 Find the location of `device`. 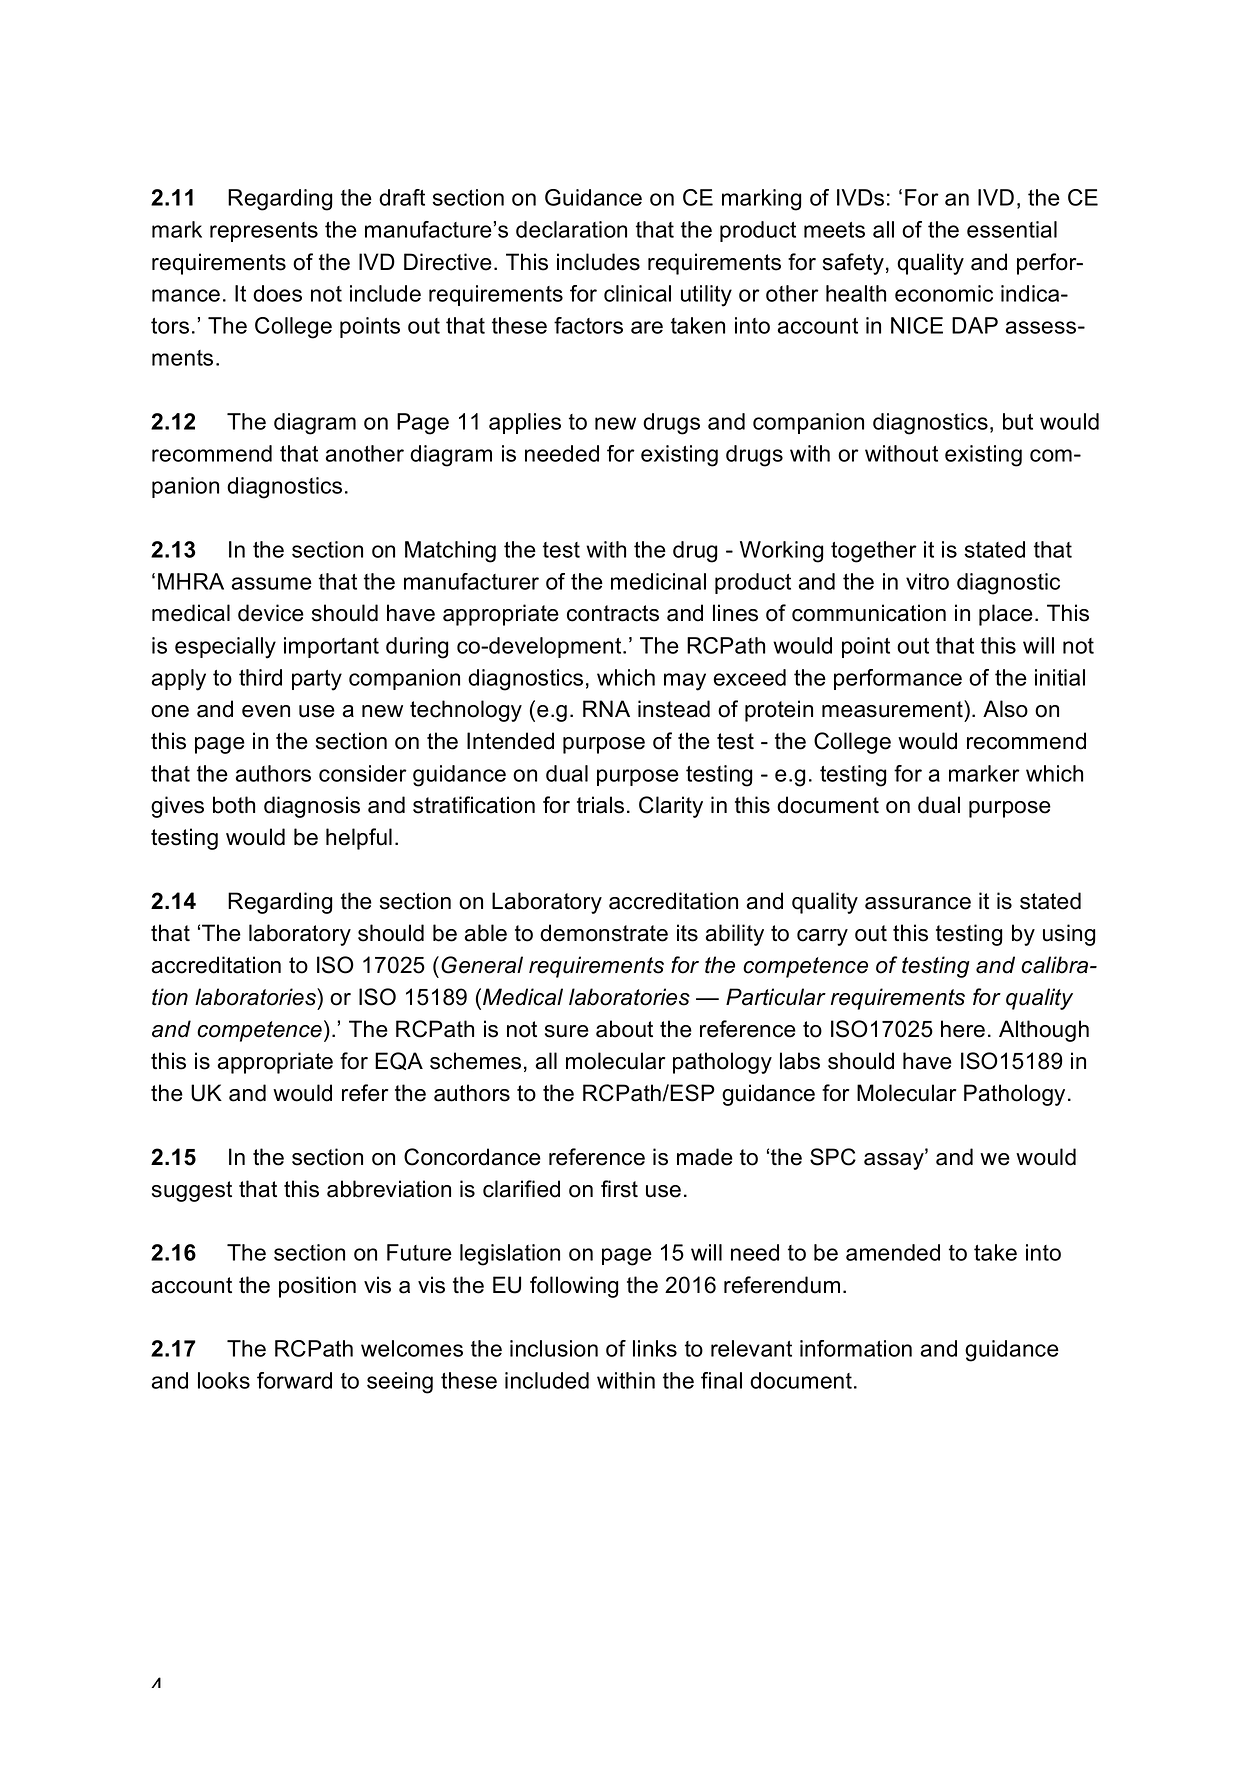

device is located at coordinates (271, 613).
